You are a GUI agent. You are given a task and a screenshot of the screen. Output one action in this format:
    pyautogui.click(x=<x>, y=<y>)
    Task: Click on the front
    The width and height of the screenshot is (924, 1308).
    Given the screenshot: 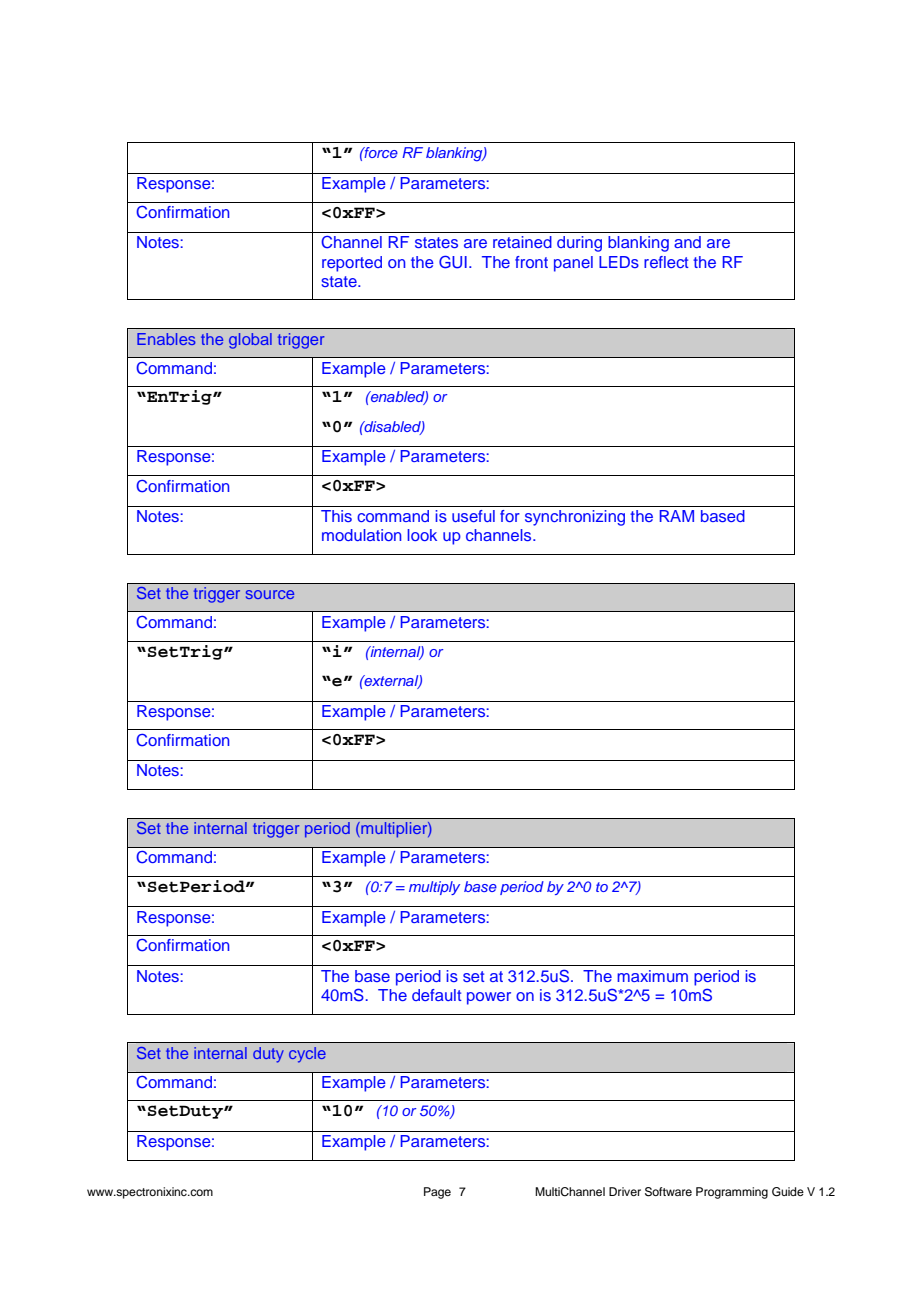 What is the action you would take?
    pyautogui.click(x=531, y=262)
